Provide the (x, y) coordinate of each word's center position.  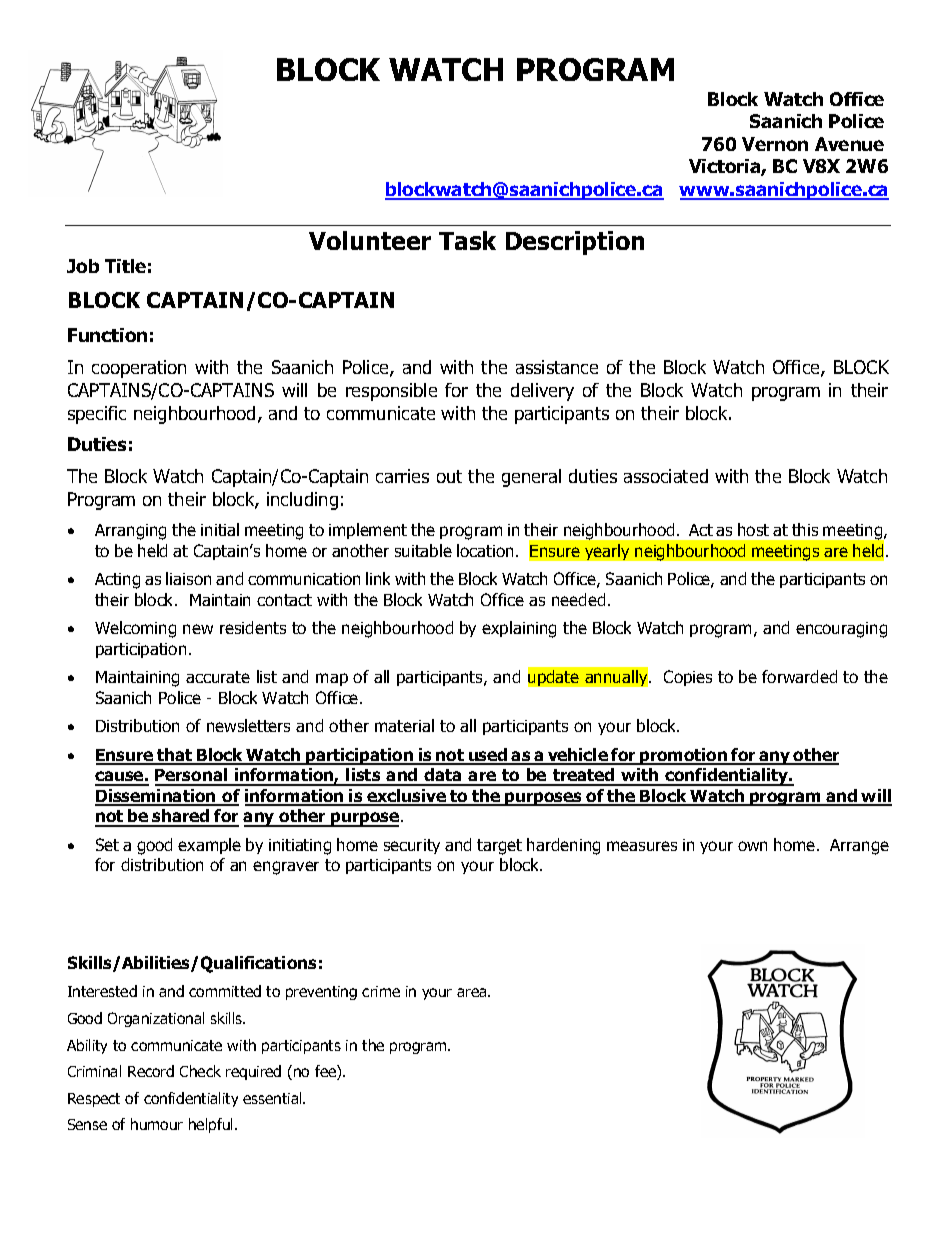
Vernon (775, 144)
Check (200, 1071)
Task (467, 240)
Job (83, 266)
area (473, 992)
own (752, 846)
